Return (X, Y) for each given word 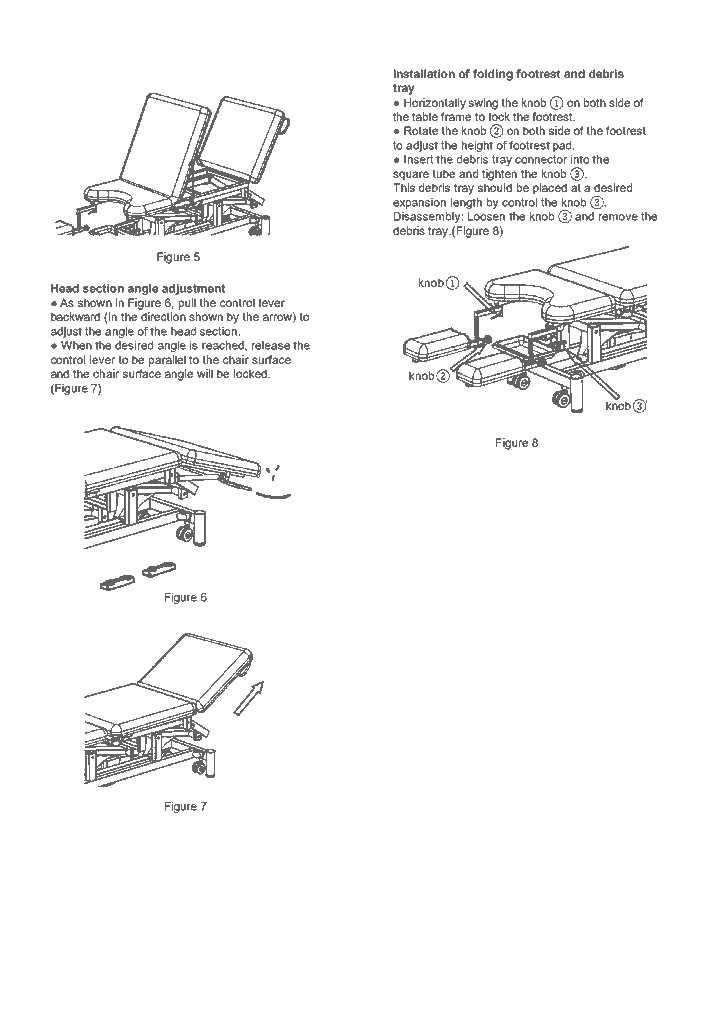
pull (187, 304)
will (205, 373)
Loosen (486, 216)
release (271, 345)
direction (163, 316)
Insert (418, 159)
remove (618, 217)
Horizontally (435, 104)
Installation (424, 73)
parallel (167, 361)
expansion (419, 203)
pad (563, 146)
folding (493, 75)
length (466, 203)
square (411, 176)
